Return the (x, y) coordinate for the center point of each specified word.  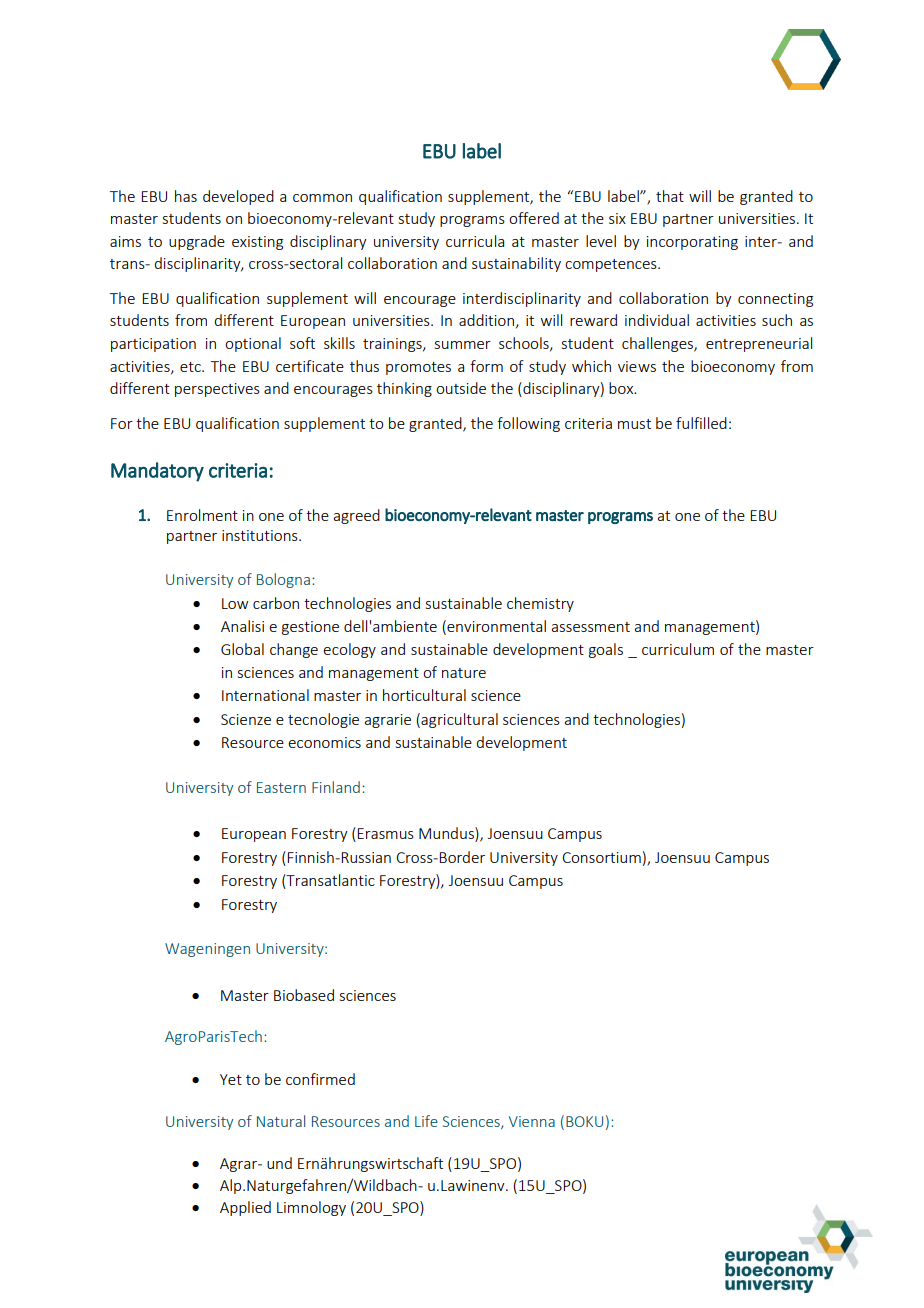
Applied (245, 1208)
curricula (475, 241)
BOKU (584, 1121)
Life (426, 1121)
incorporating (692, 243)
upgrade (197, 242)
